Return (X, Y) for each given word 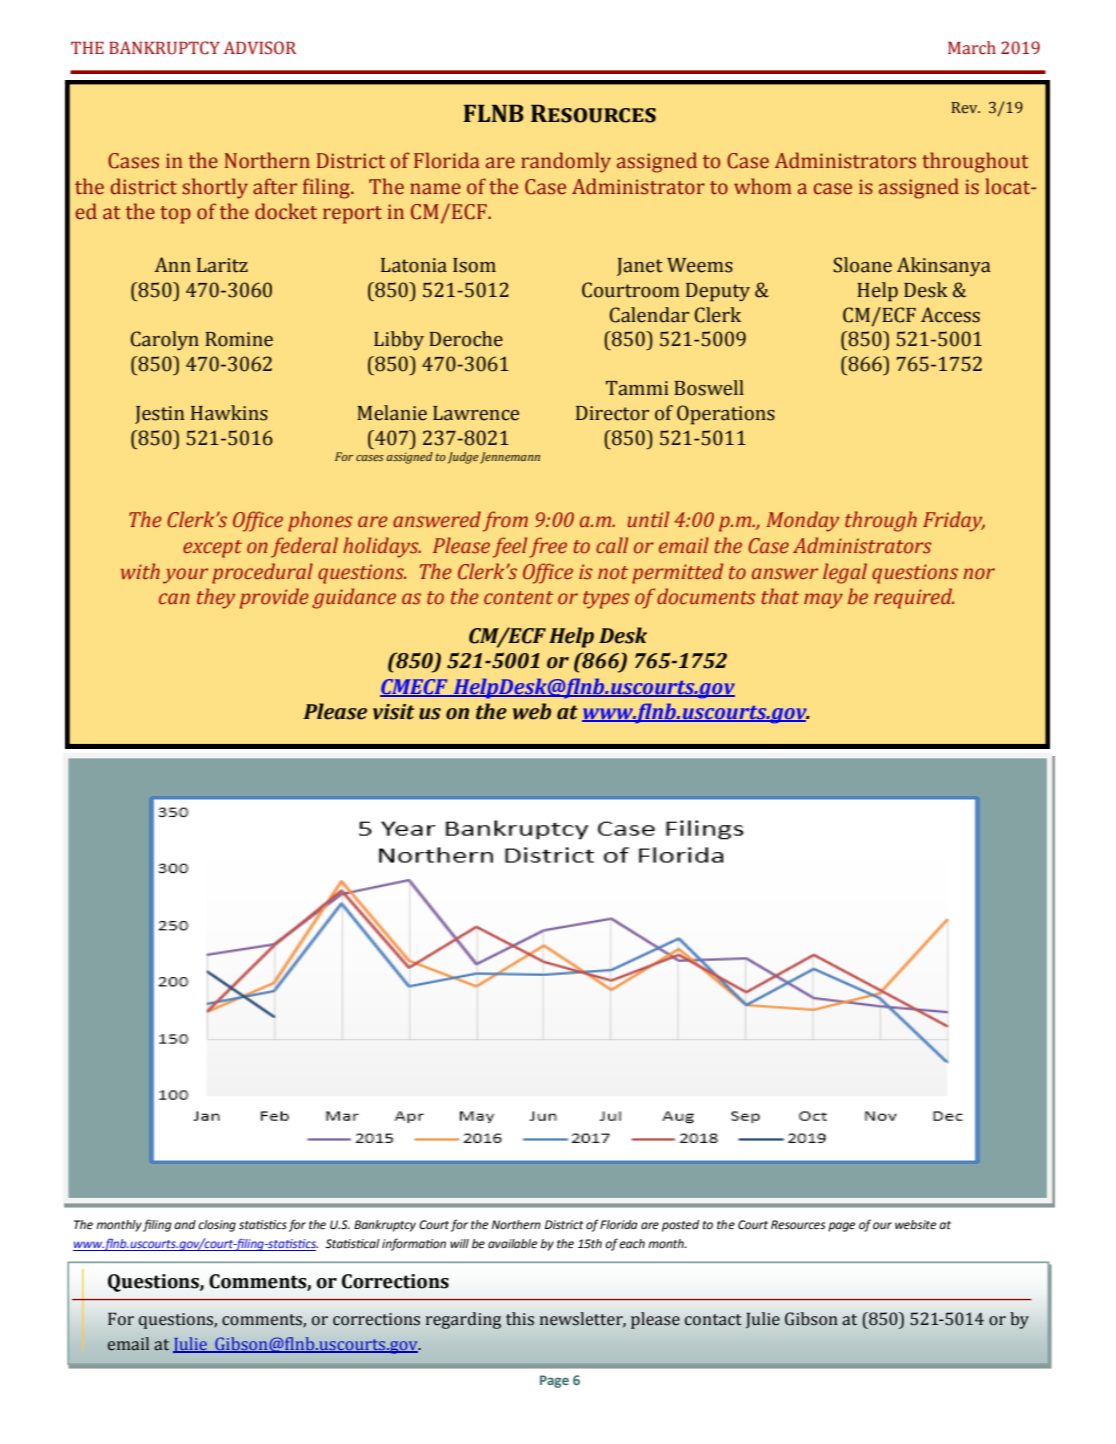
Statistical (352, 1244)
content (518, 598)
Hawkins (229, 413)
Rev (966, 107)
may (823, 601)
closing (217, 1226)
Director (612, 413)
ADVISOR (260, 48)
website (915, 1225)
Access (950, 315)
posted (680, 1226)
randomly (566, 162)
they (216, 598)
